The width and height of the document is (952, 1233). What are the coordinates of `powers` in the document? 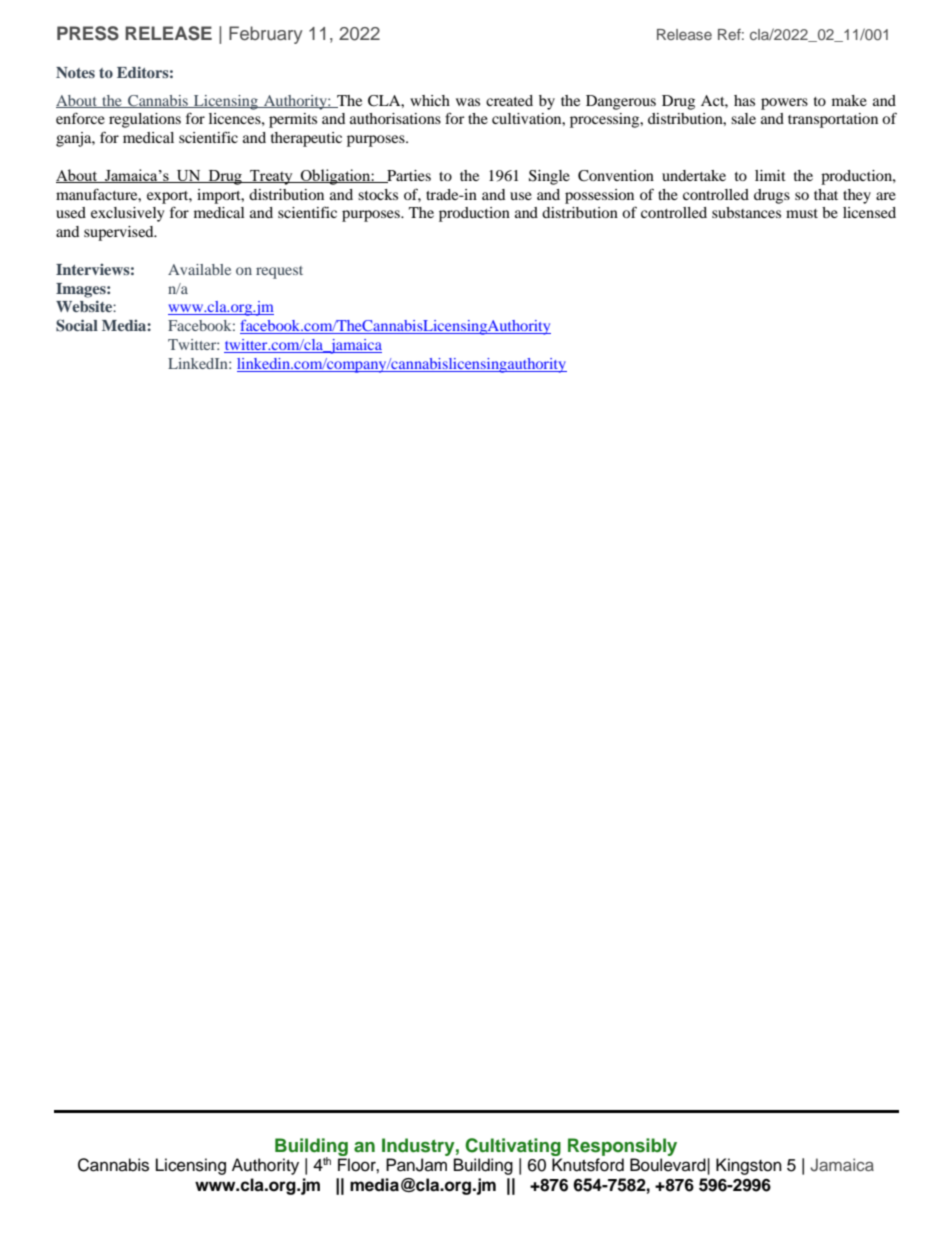 It's located at (784, 104).
